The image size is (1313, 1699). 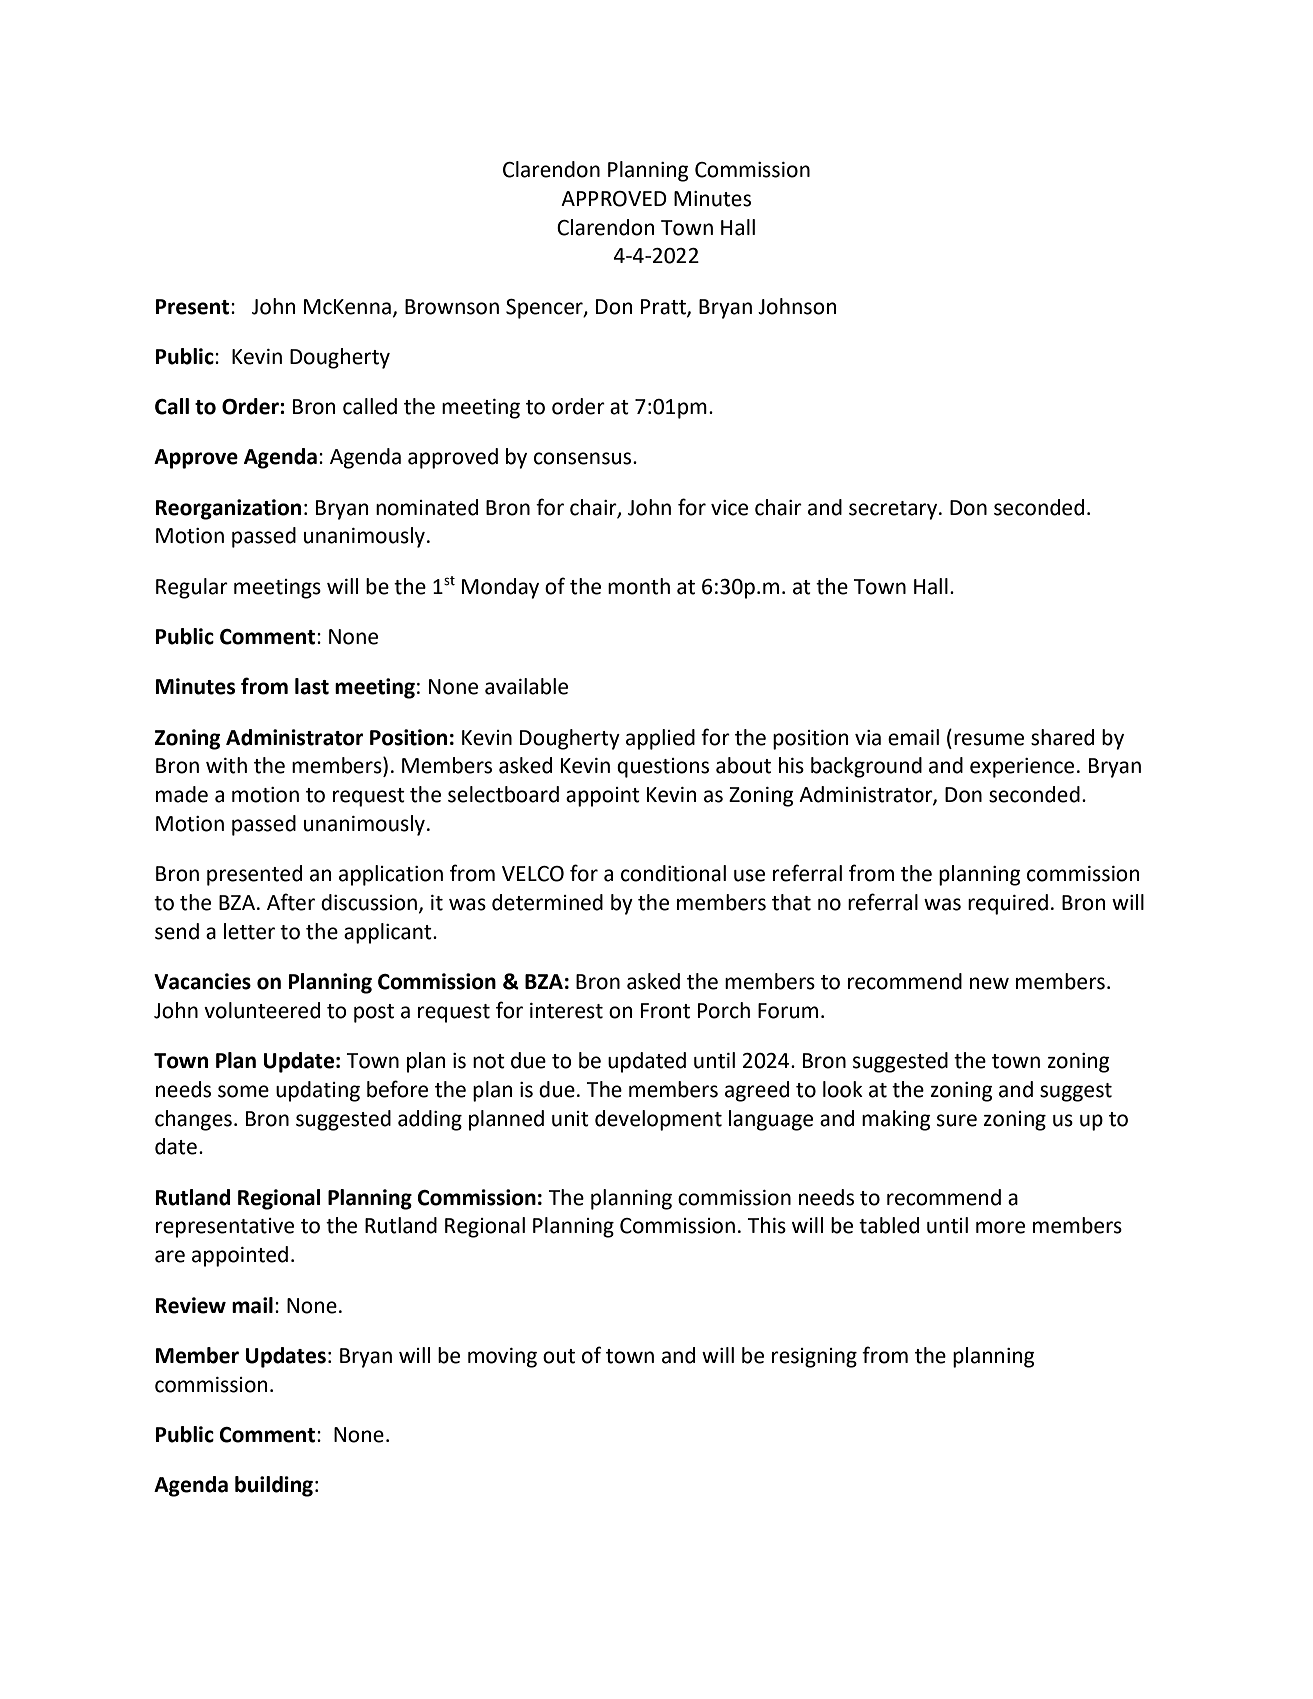 What do you see at coordinates (291, 902) in the screenshot?
I see `After` at bounding box center [291, 902].
